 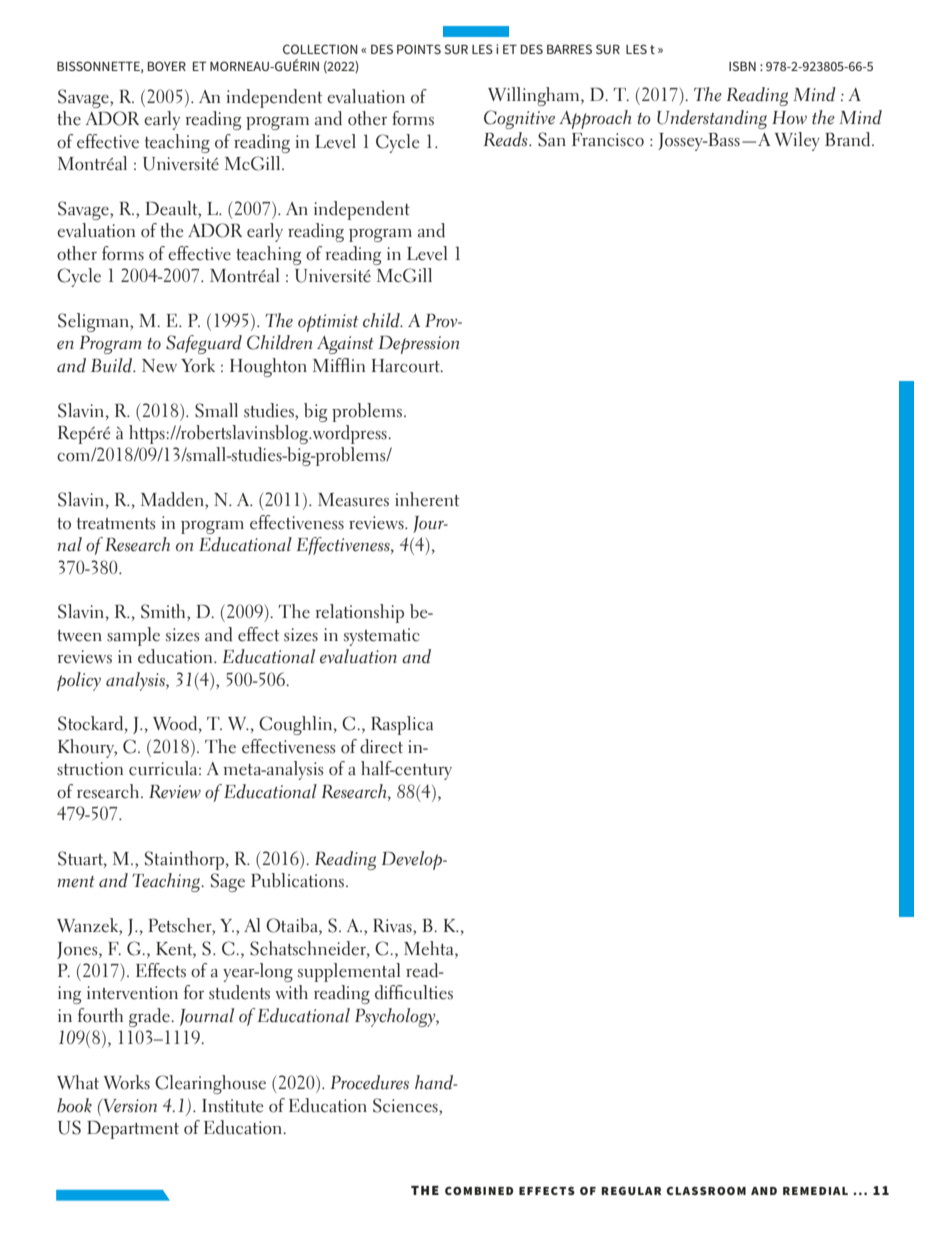 I want to click on POINTS, so click(x=419, y=49).
